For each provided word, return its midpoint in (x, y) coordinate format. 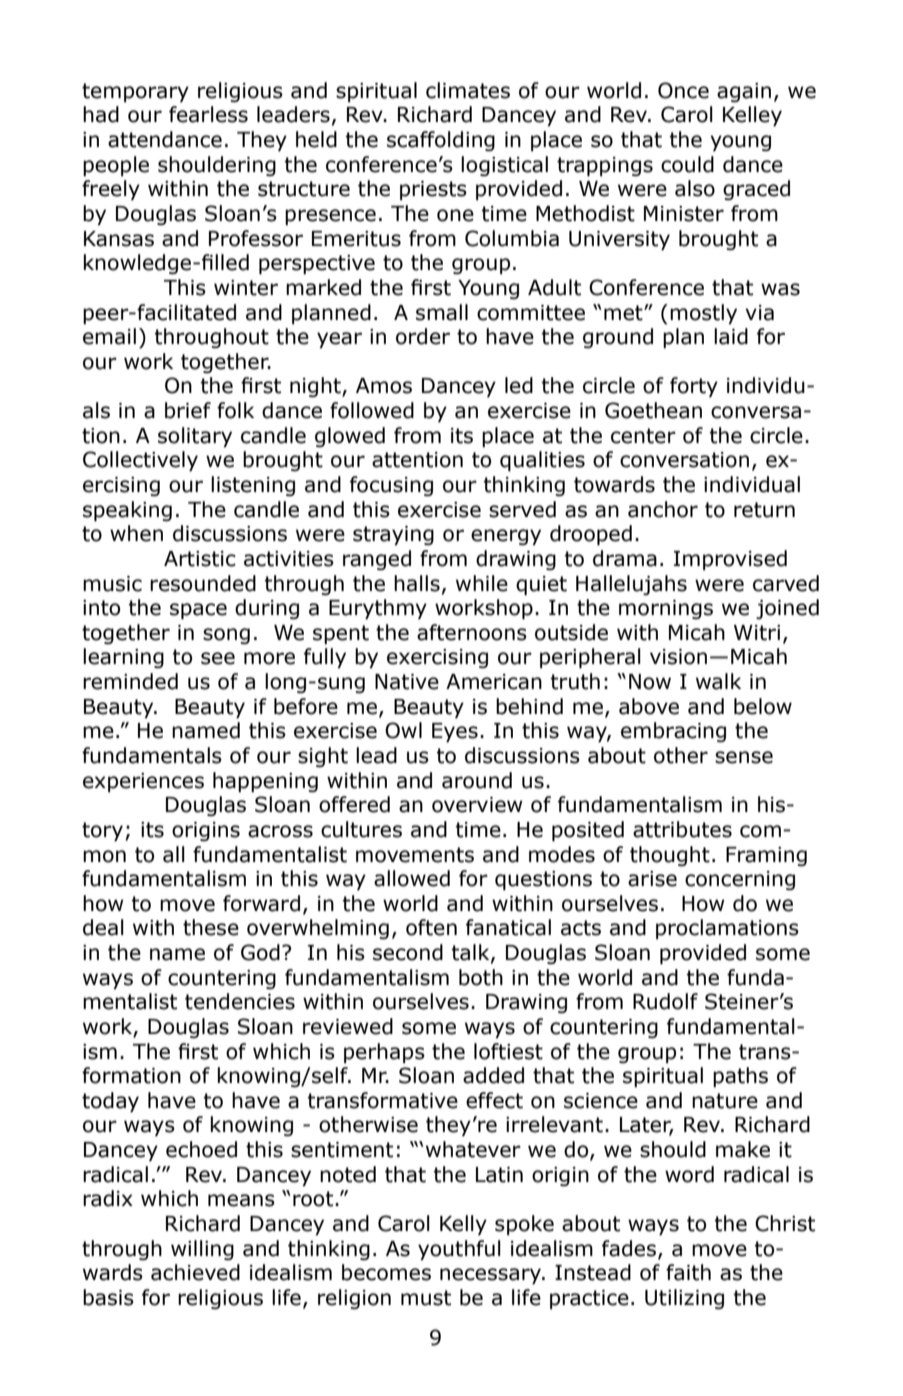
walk (718, 681)
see (218, 658)
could (687, 164)
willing (202, 1250)
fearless (208, 114)
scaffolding (441, 141)
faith (688, 1272)
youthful (459, 1250)
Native (407, 682)
